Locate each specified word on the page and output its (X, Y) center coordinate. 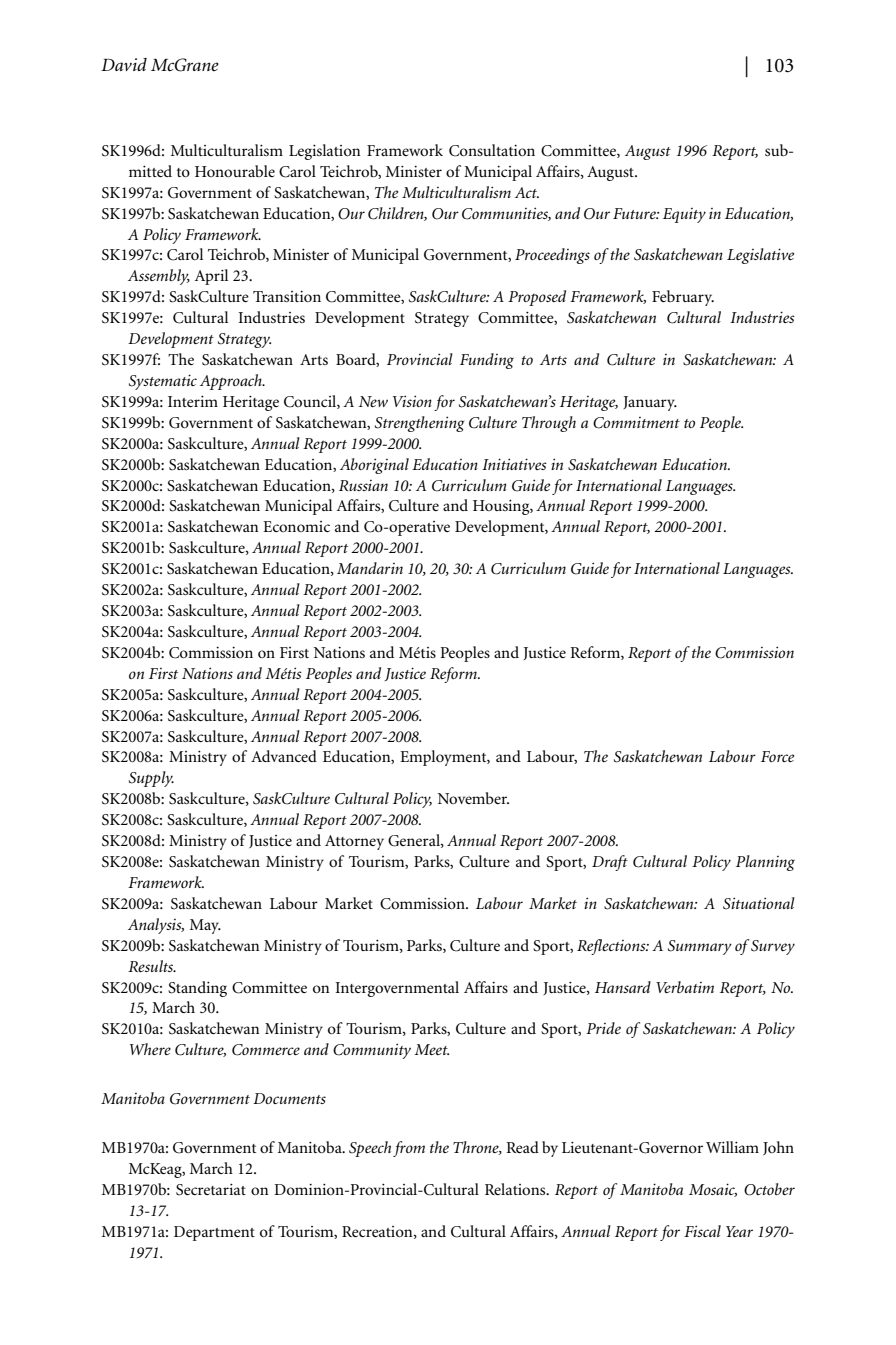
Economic (296, 526)
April (211, 277)
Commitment (636, 423)
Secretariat (211, 1189)
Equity (684, 215)
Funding (487, 361)
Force (777, 756)
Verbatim (685, 987)
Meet (431, 1049)
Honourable (235, 171)
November (473, 798)
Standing (197, 989)
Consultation (492, 150)
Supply (151, 779)
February (683, 298)
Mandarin (370, 568)
